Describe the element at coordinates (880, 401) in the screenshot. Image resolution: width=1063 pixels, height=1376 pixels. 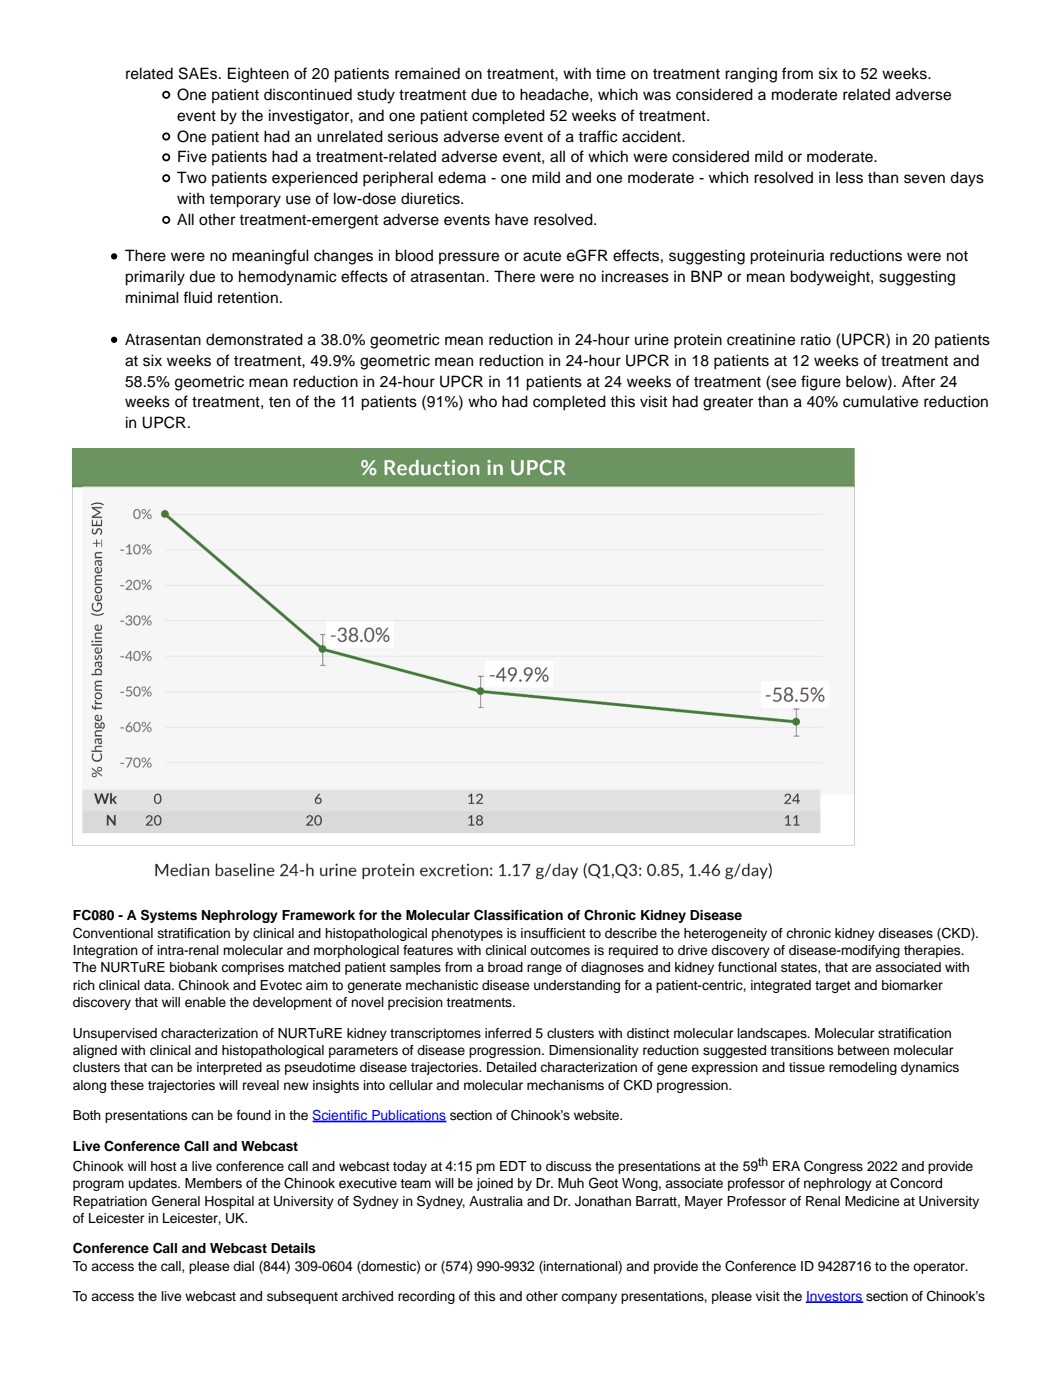
I see `cumulative` at that location.
